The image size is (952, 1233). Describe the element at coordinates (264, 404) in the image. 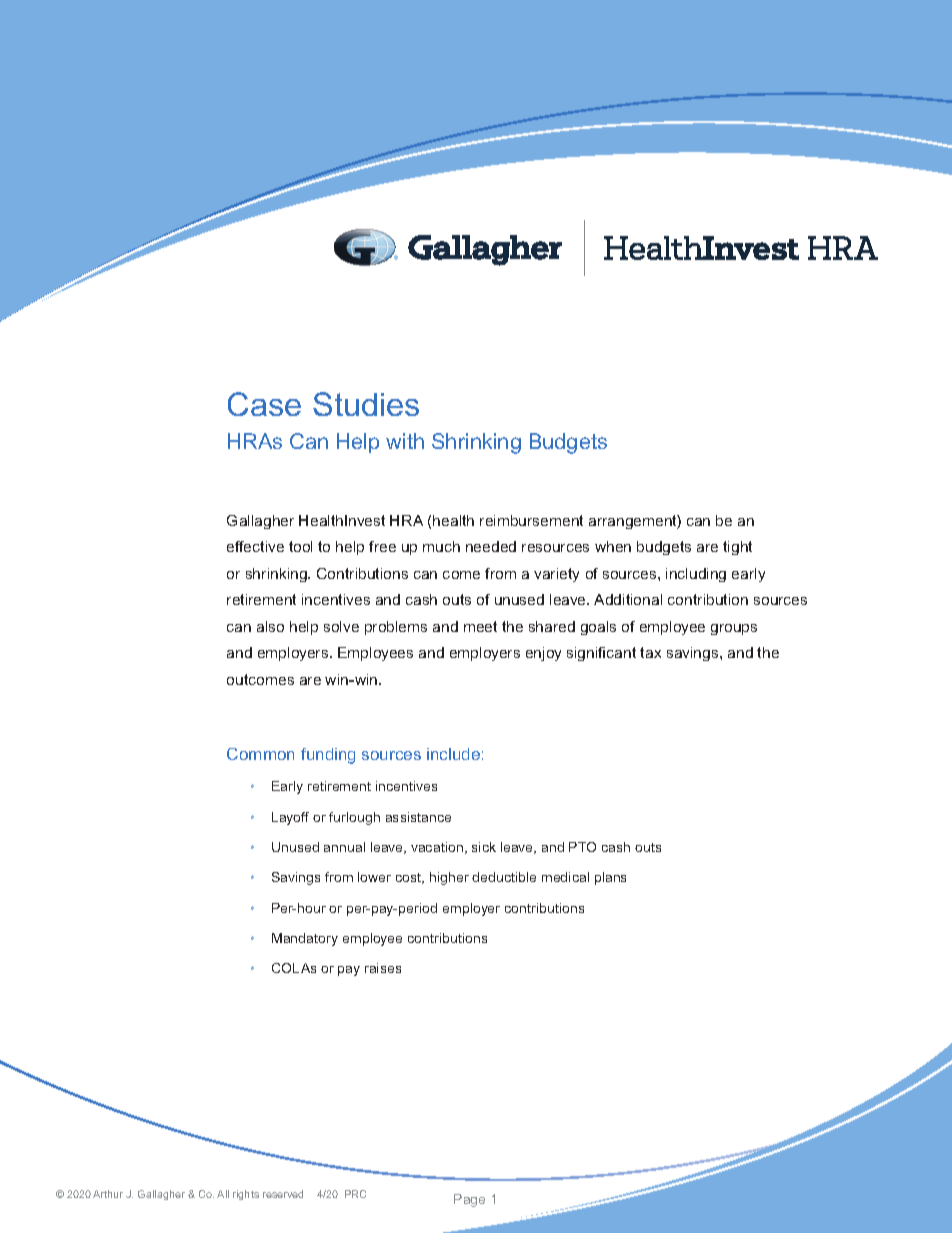

I see `Case` at that location.
